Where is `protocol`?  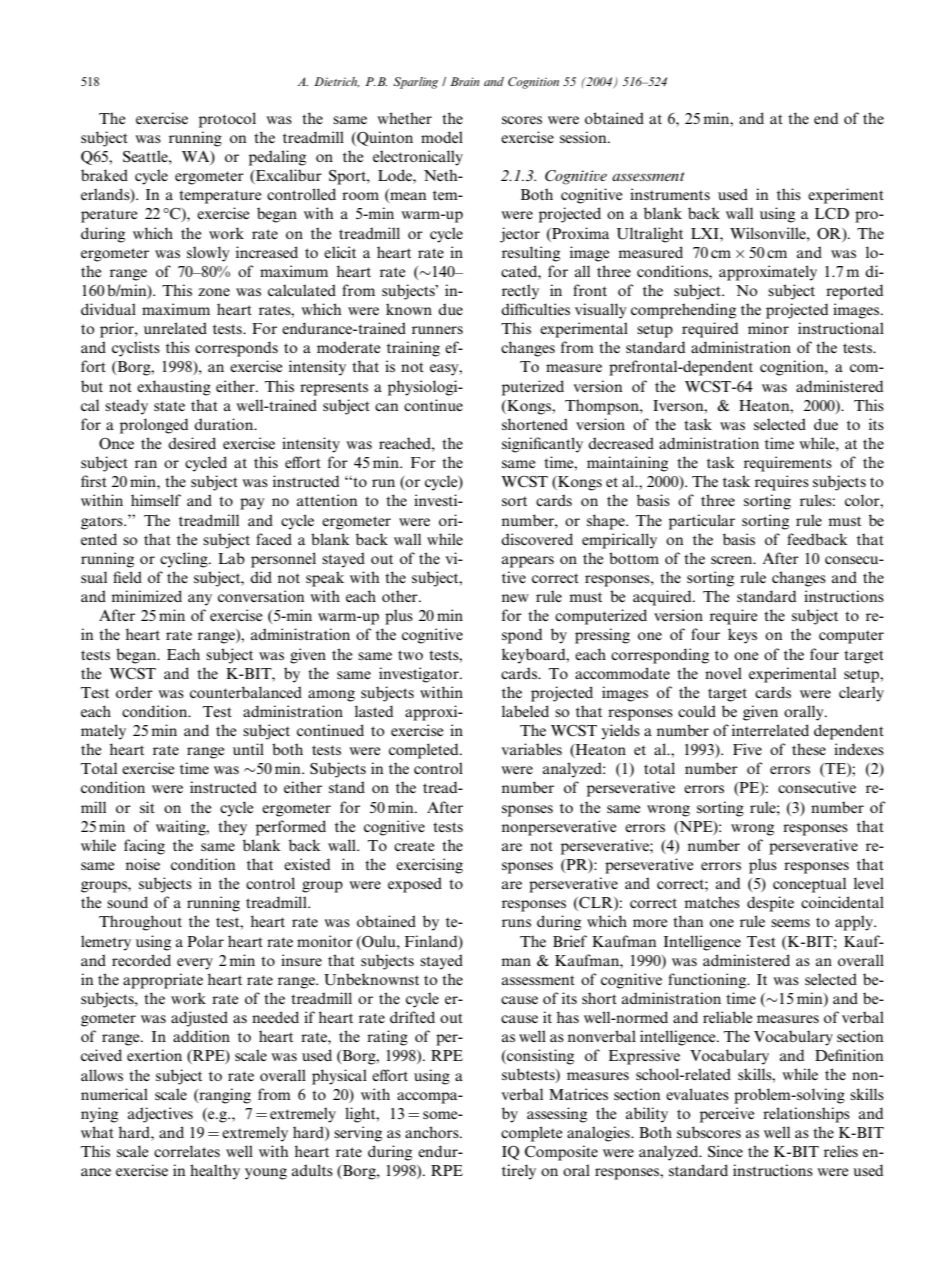
protocol is located at coordinates (227, 120).
